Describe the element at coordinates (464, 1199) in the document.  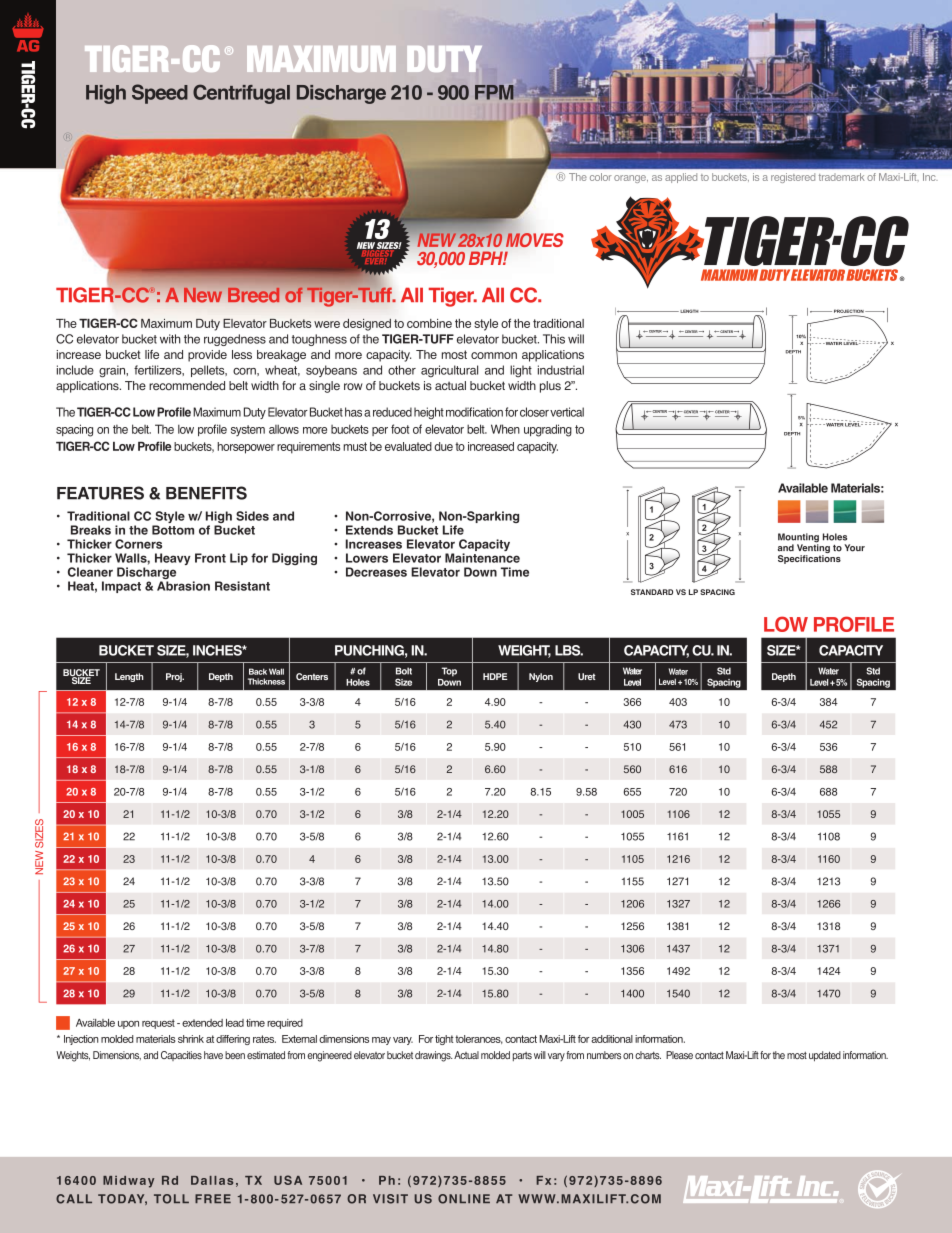
I see `ONLINE` at that location.
